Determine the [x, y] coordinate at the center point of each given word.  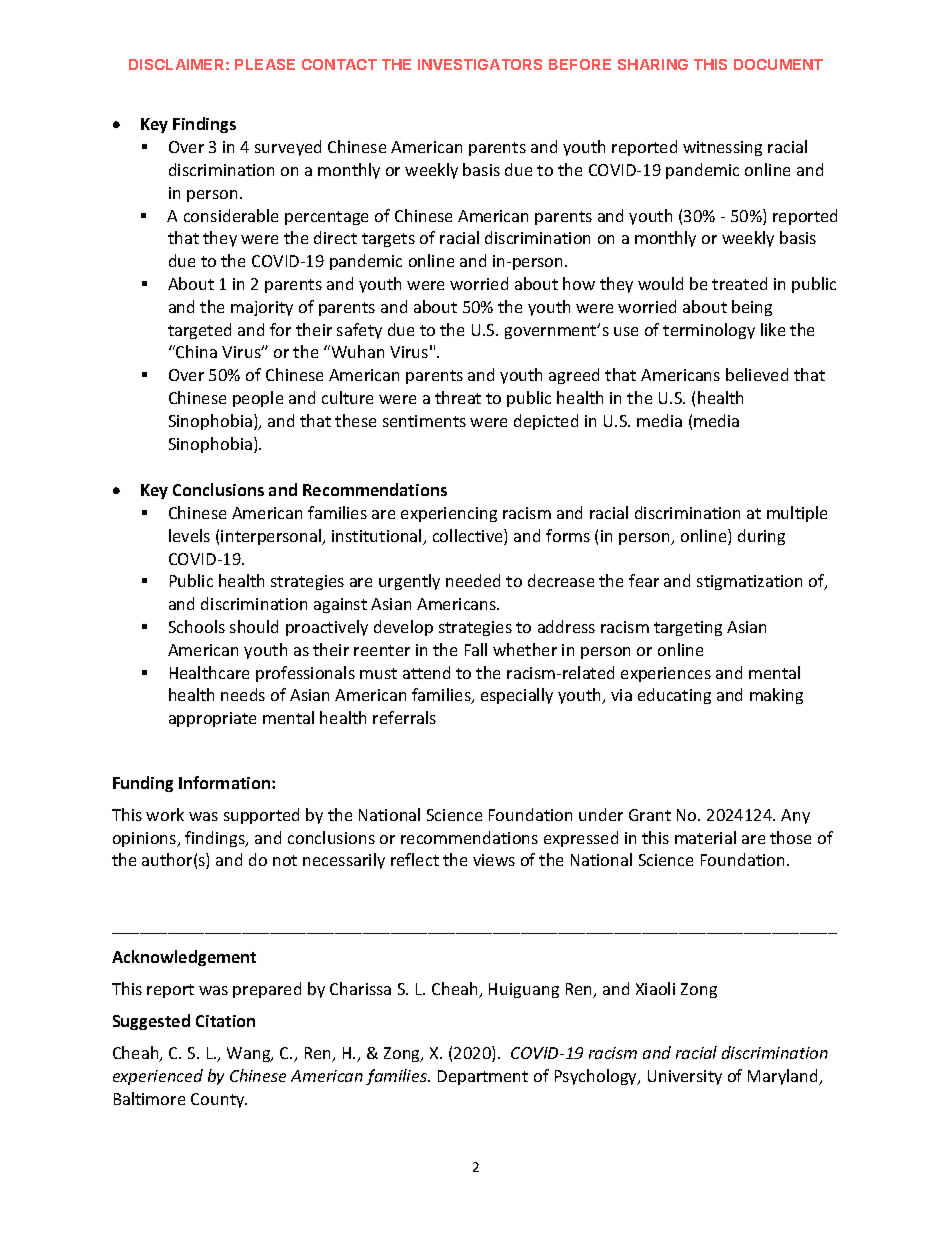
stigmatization [749, 582]
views [494, 860]
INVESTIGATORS [480, 64]
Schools [197, 626]
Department [483, 1077]
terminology [709, 331]
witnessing [722, 148]
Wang [250, 1054]
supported [261, 816]
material [705, 837]
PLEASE [265, 64]
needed [473, 580]
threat [458, 397]
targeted [199, 331]
